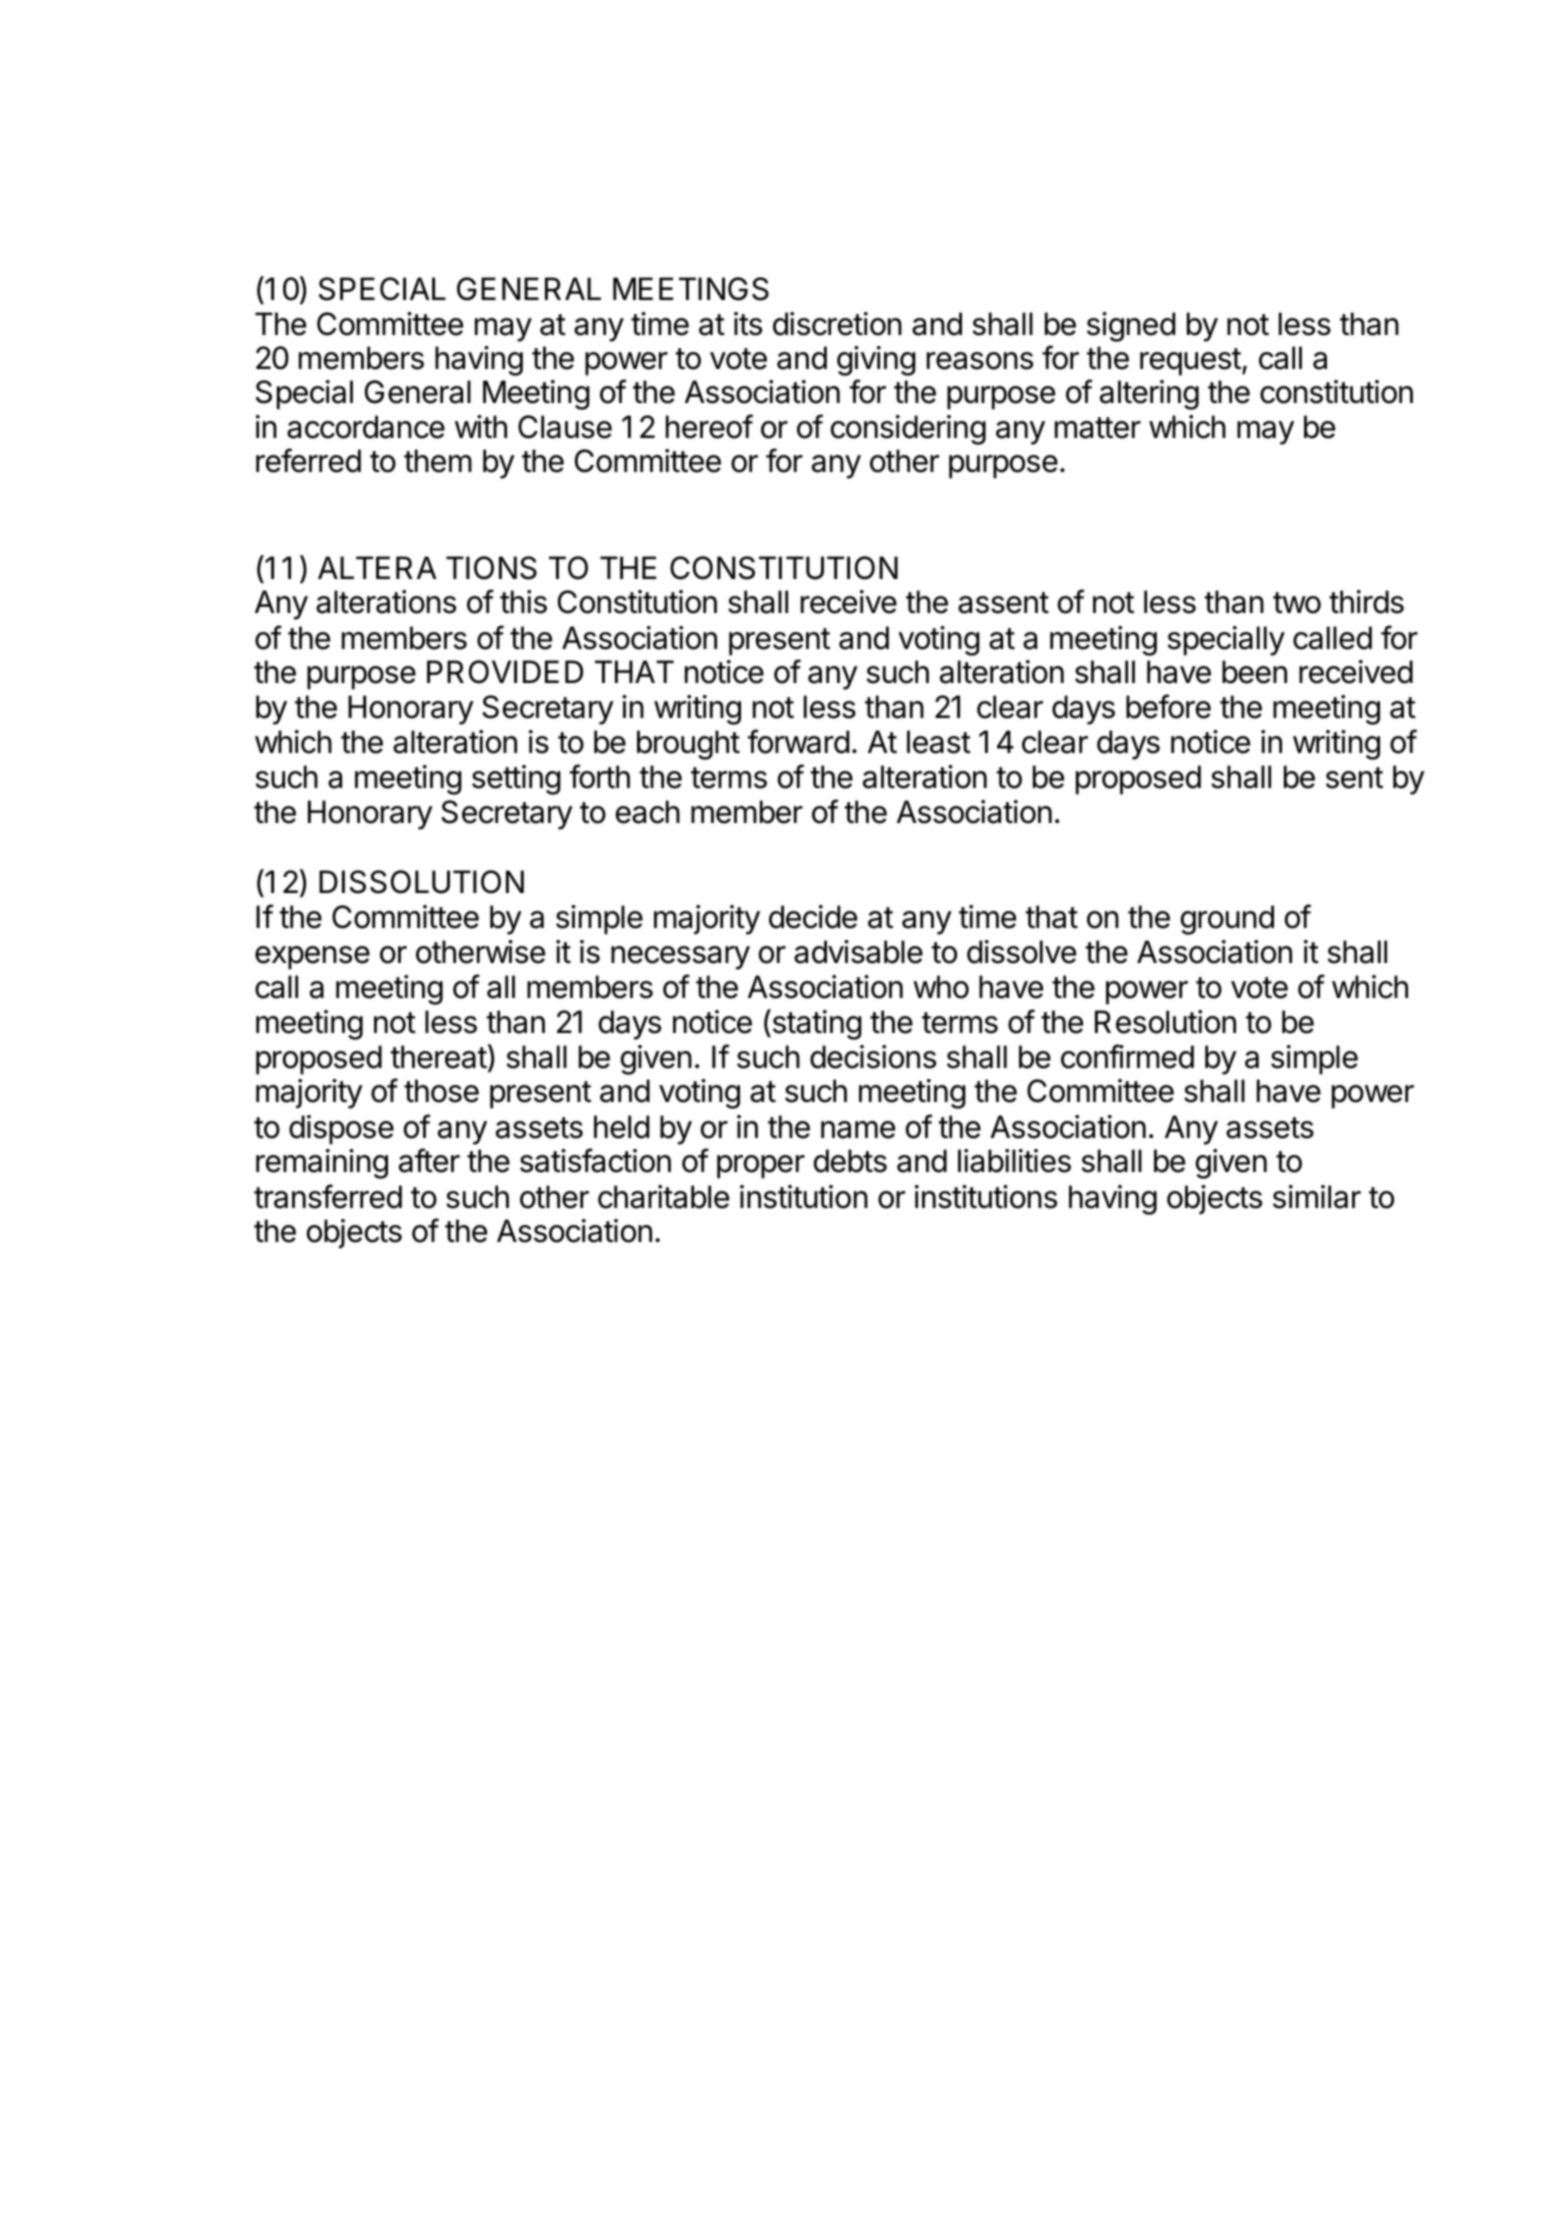 This document has height=2216, width=1566. I want to click on forward, so click(798, 741).
